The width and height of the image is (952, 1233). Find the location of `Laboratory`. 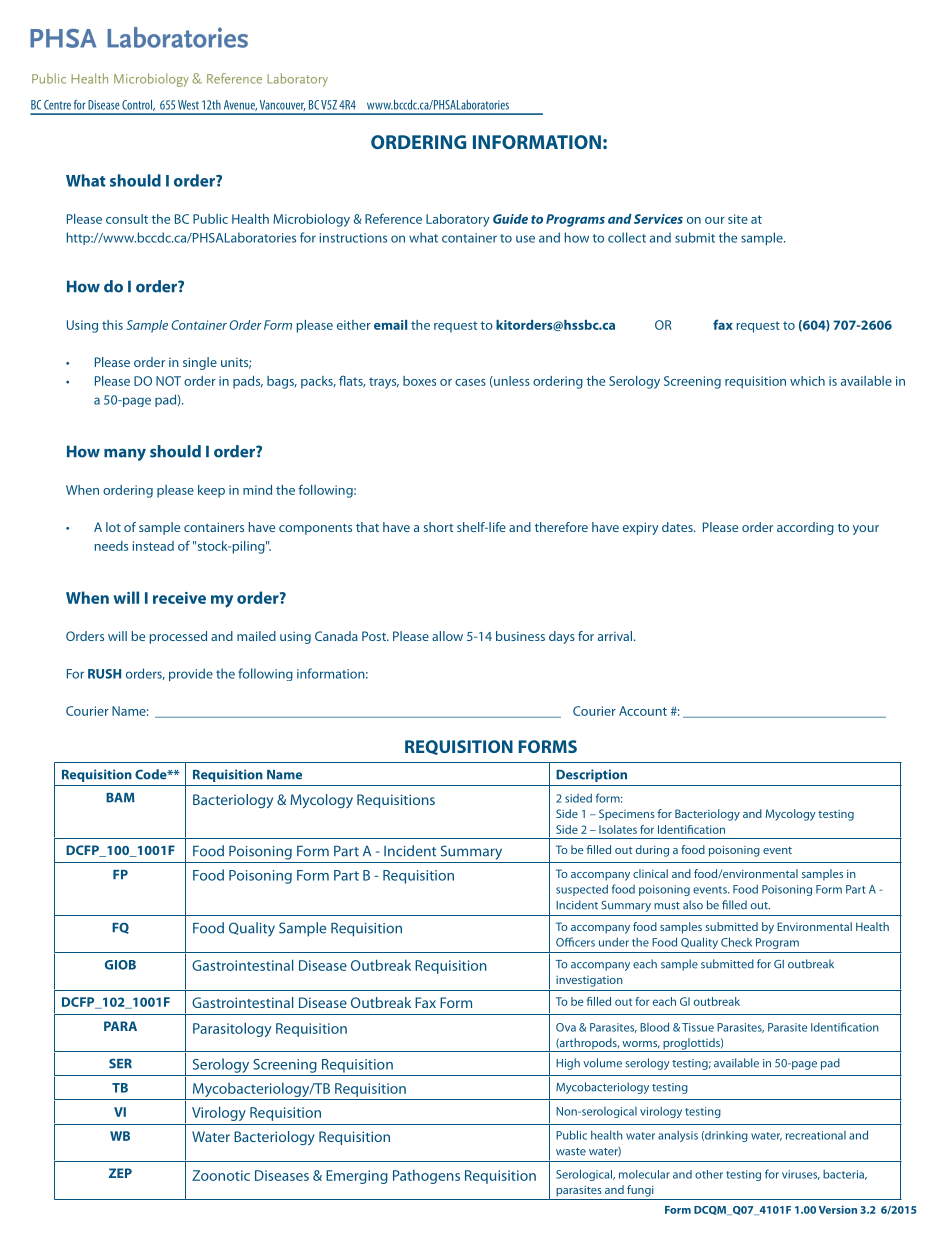

Laboratory is located at coordinates (458, 220).
